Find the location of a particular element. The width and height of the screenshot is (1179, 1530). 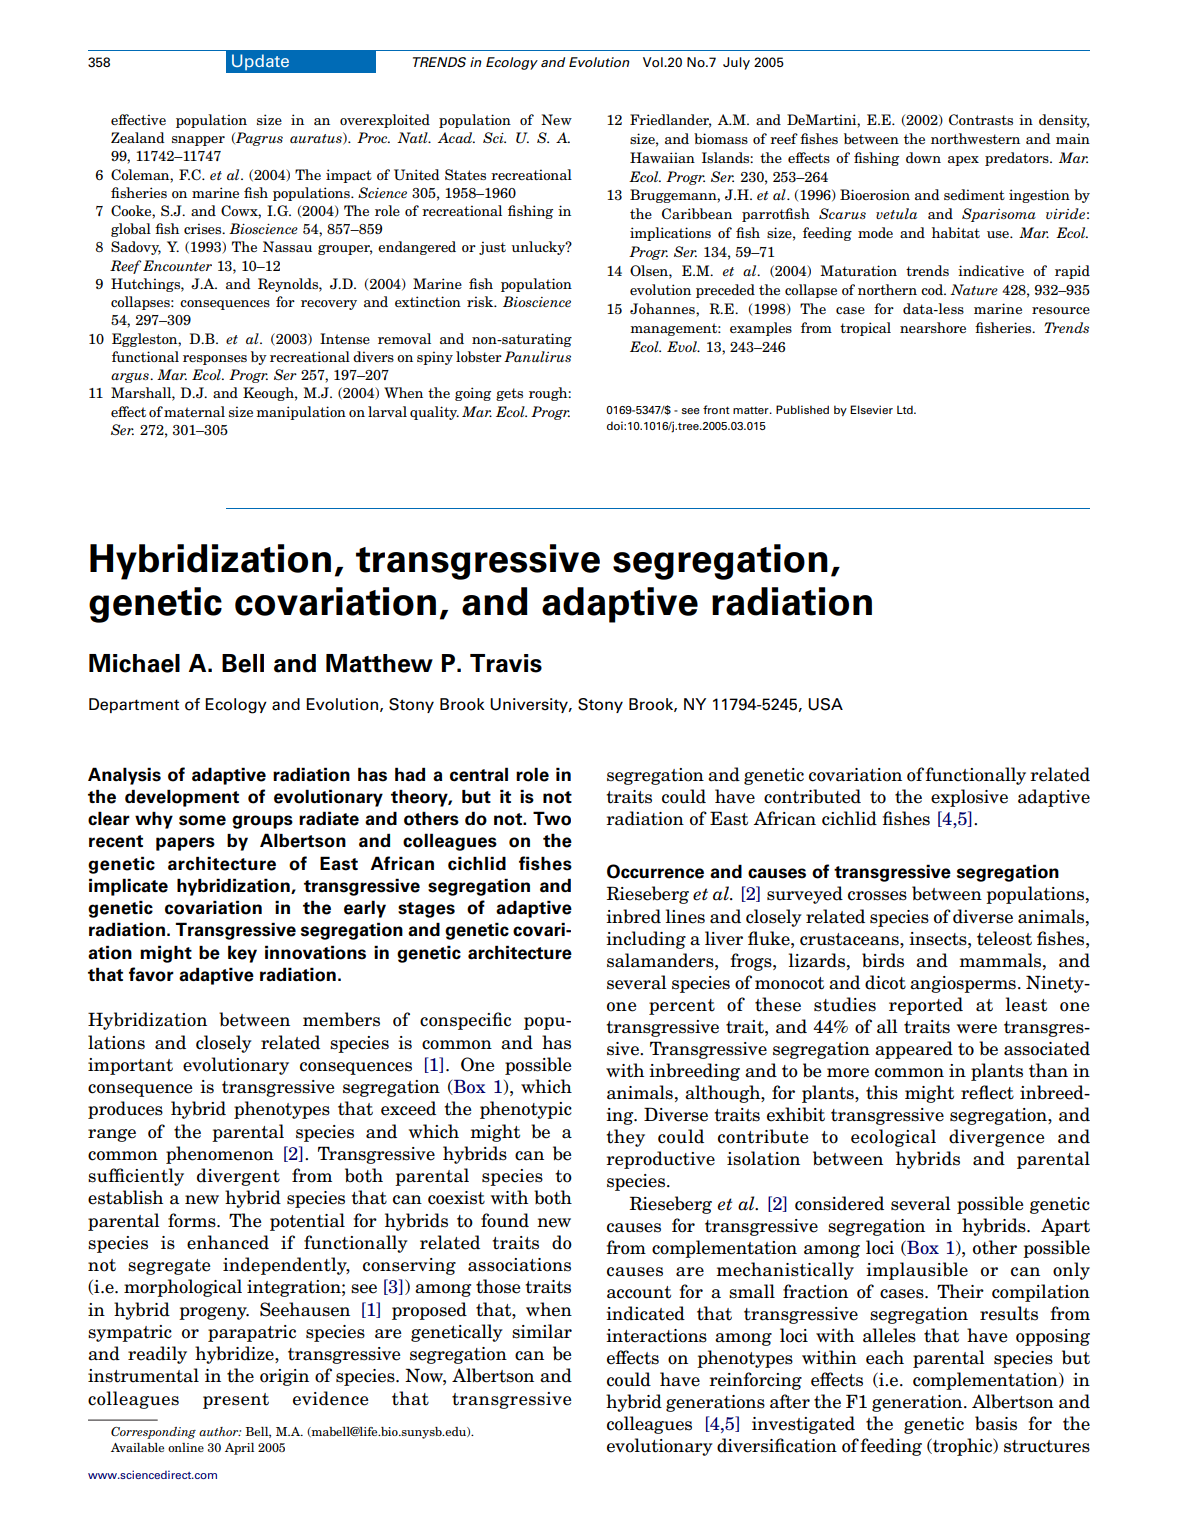

USA is located at coordinates (825, 704).
